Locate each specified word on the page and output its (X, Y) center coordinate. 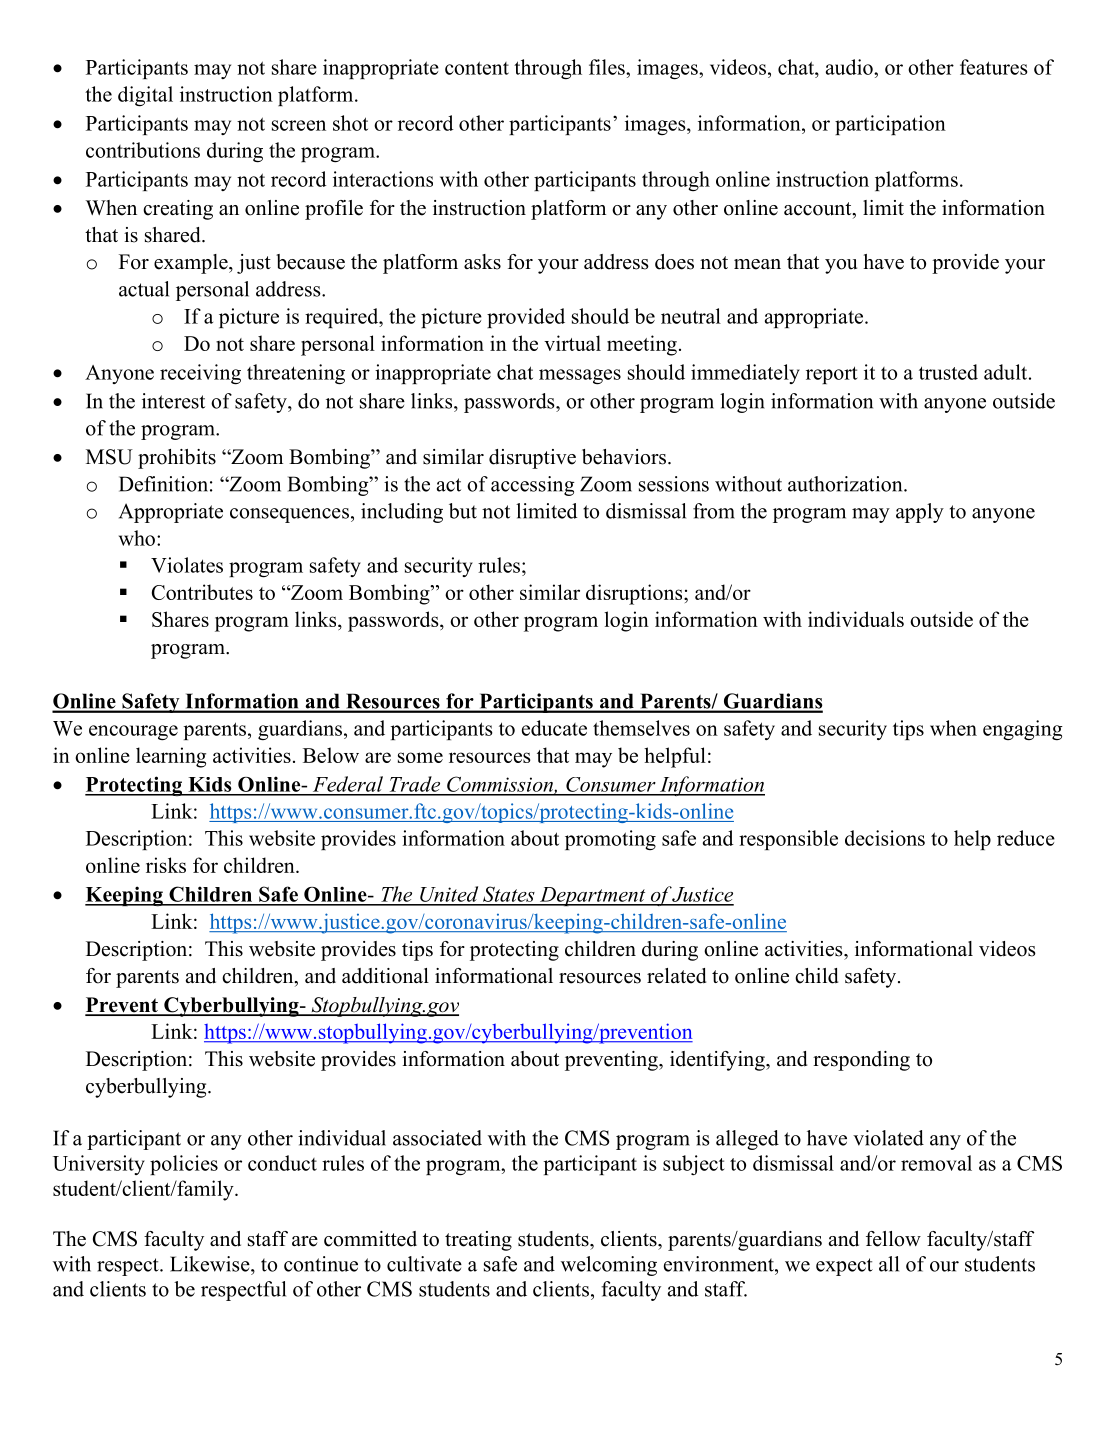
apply (920, 513)
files (608, 67)
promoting (610, 840)
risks (166, 865)
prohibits (177, 459)
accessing (533, 486)
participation (890, 125)
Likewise (211, 1264)
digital (145, 96)
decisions (885, 838)
